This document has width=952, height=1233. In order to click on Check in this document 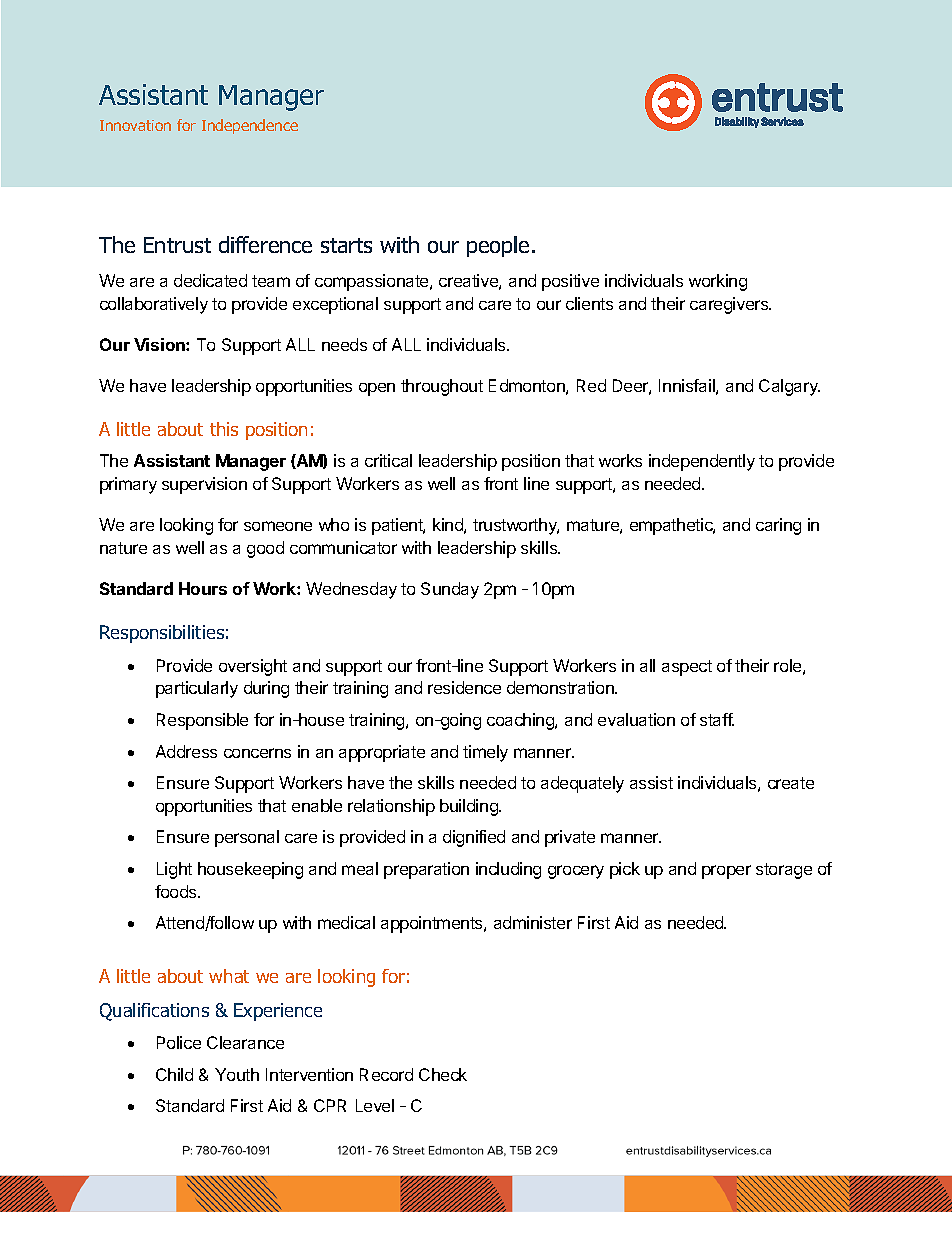, I will do `click(443, 1074)`.
